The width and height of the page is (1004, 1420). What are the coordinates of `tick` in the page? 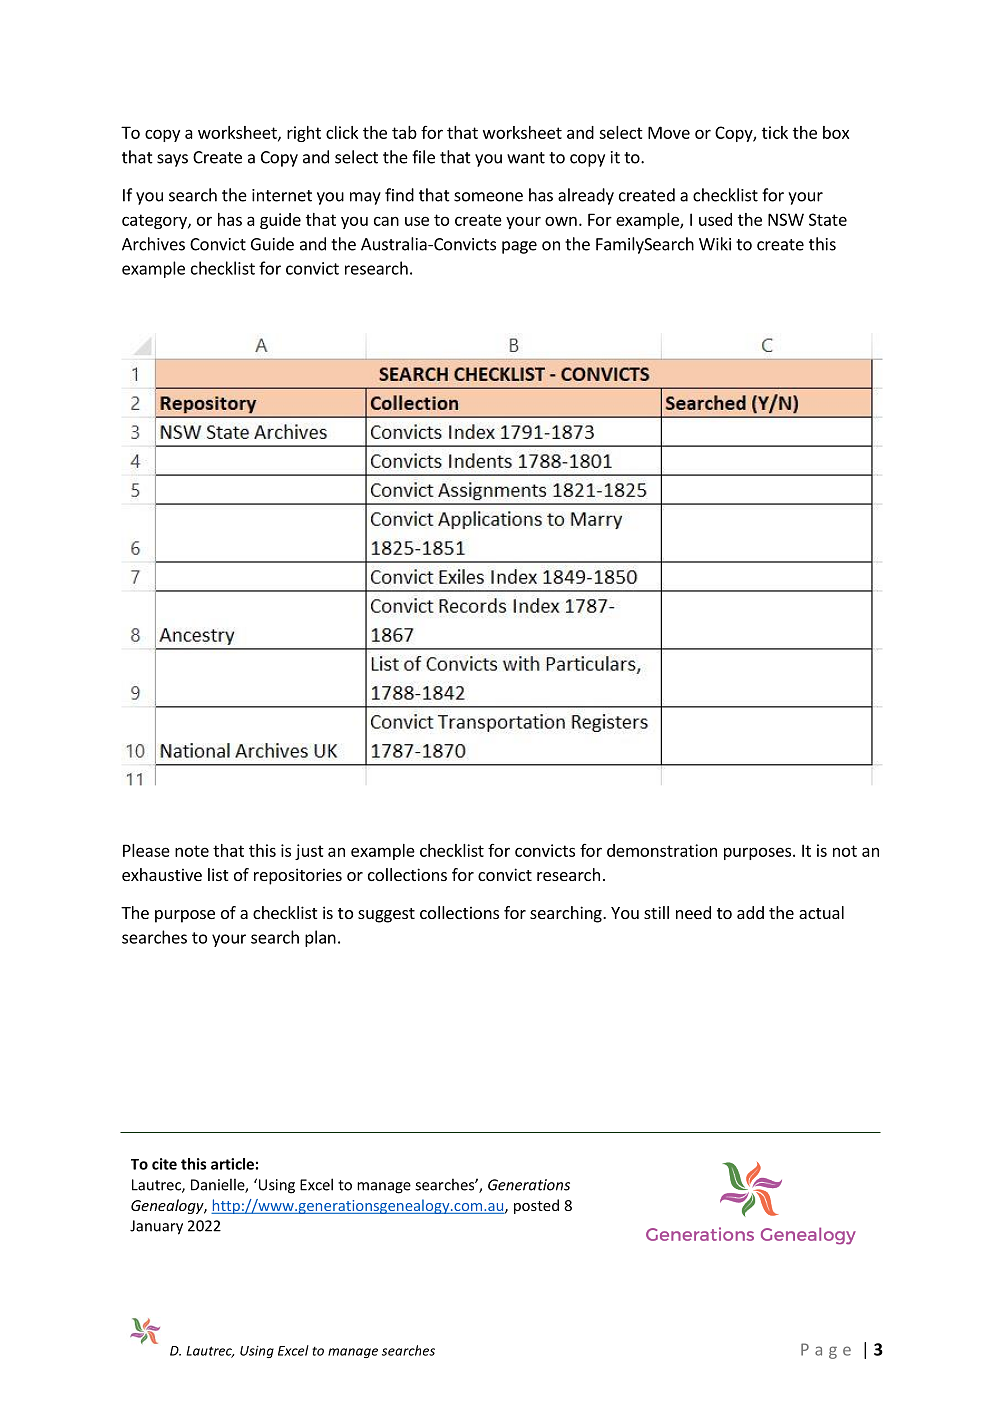 It's located at (775, 132).
